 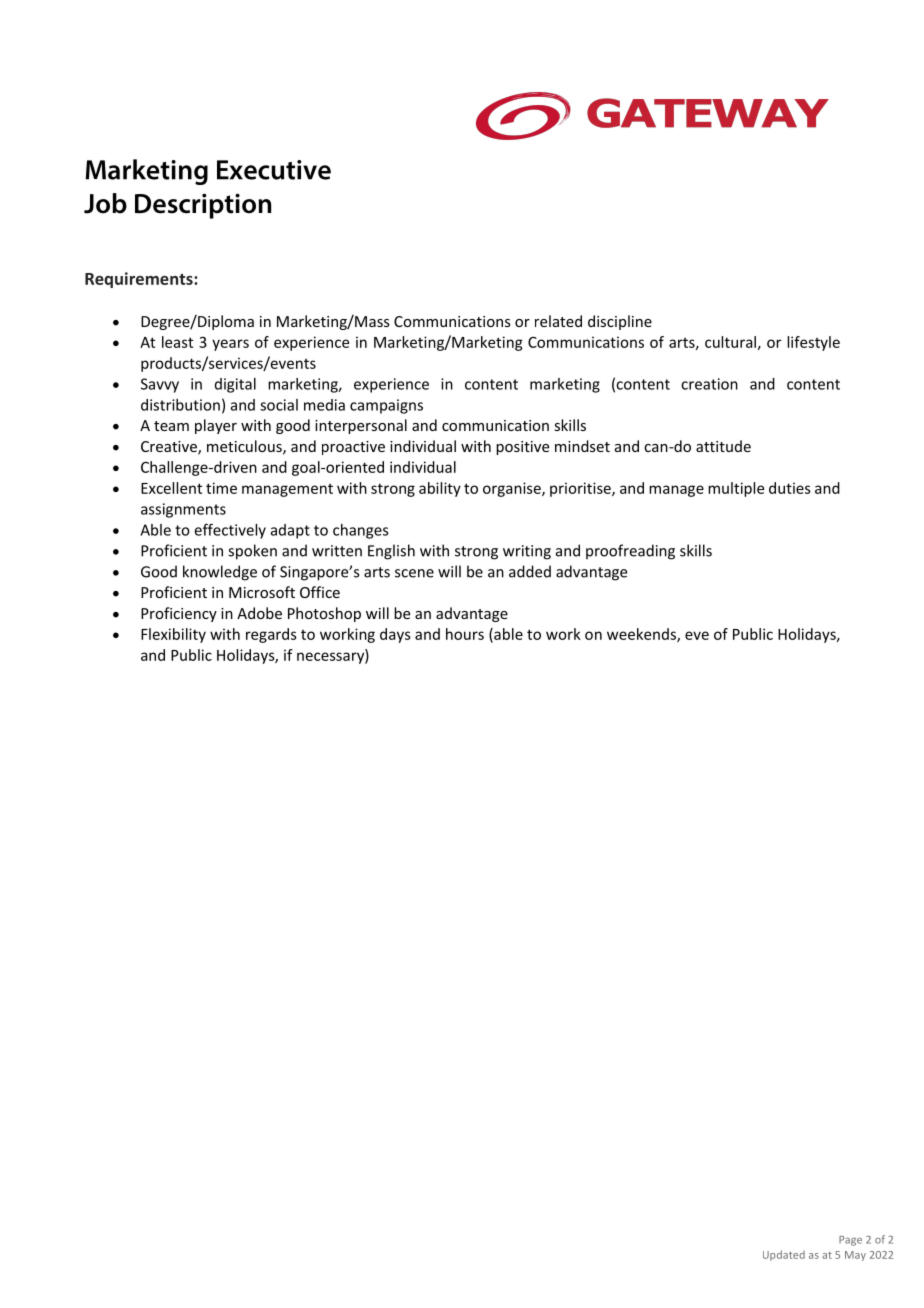 I want to click on hours, so click(x=465, y=634).
